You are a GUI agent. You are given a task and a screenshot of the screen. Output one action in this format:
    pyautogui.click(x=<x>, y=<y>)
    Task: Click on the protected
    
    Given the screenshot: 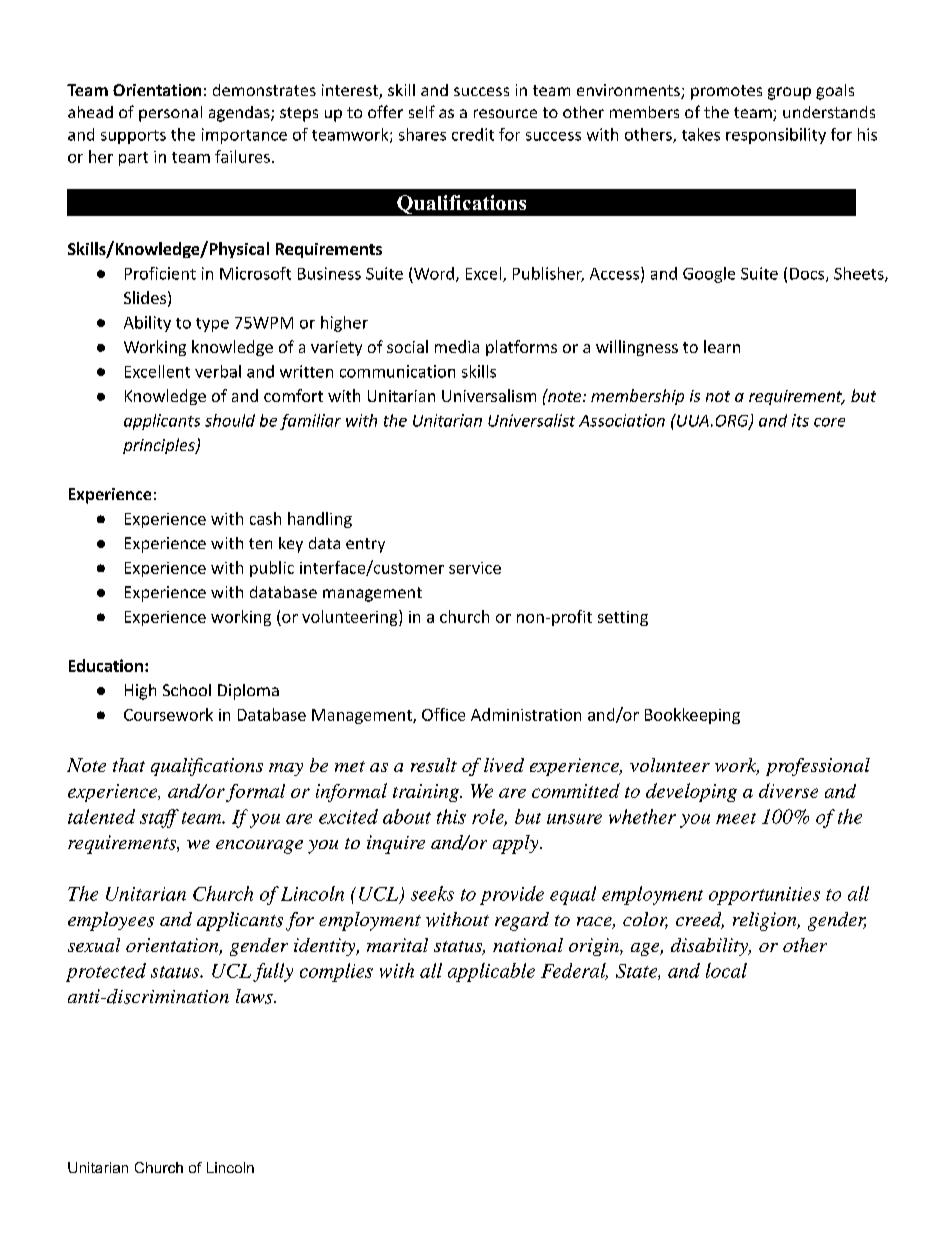 What is the action you would take?
    pyautogui.click(x=106, y=972)
